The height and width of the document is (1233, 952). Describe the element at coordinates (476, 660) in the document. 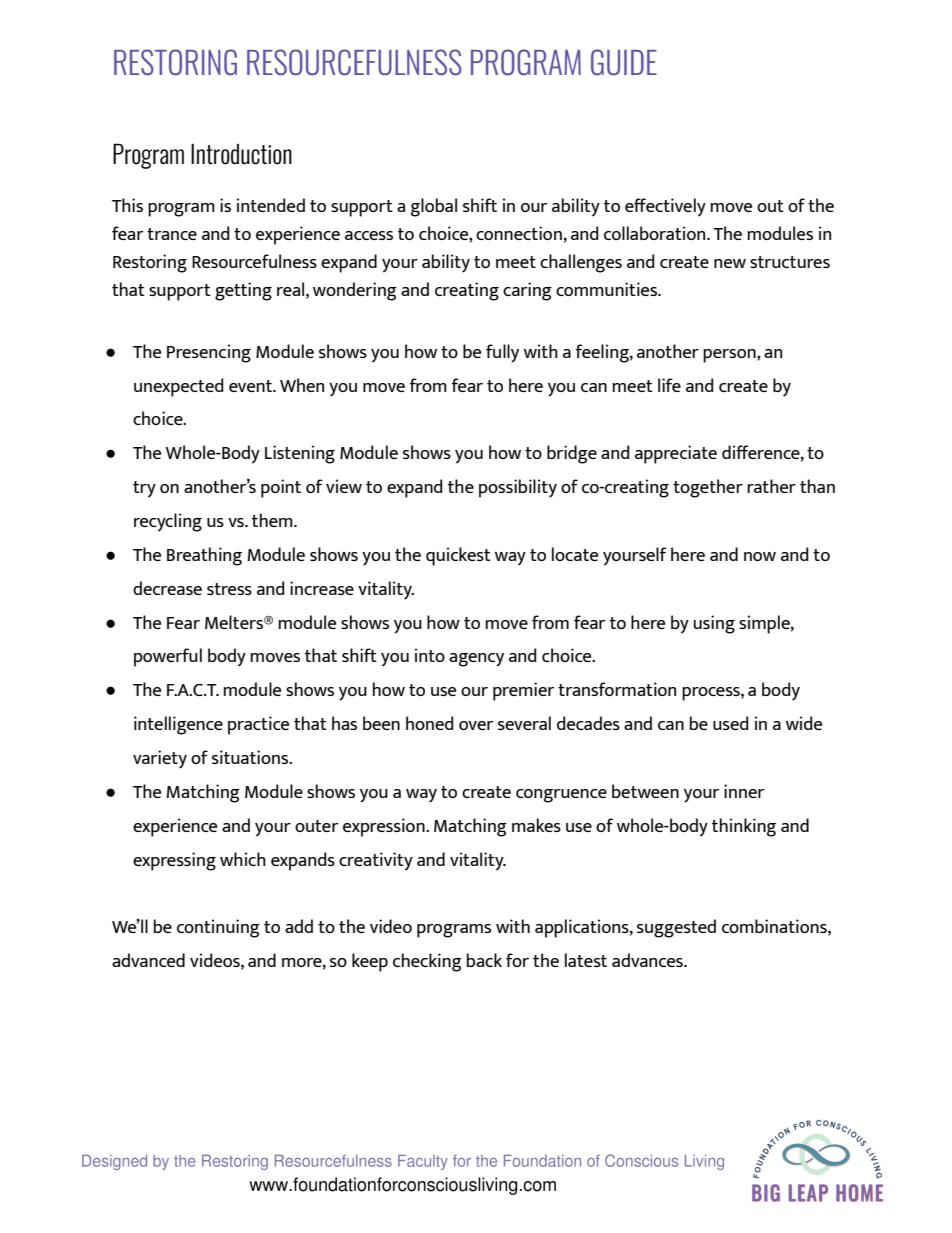

I see `agency` at that location.
